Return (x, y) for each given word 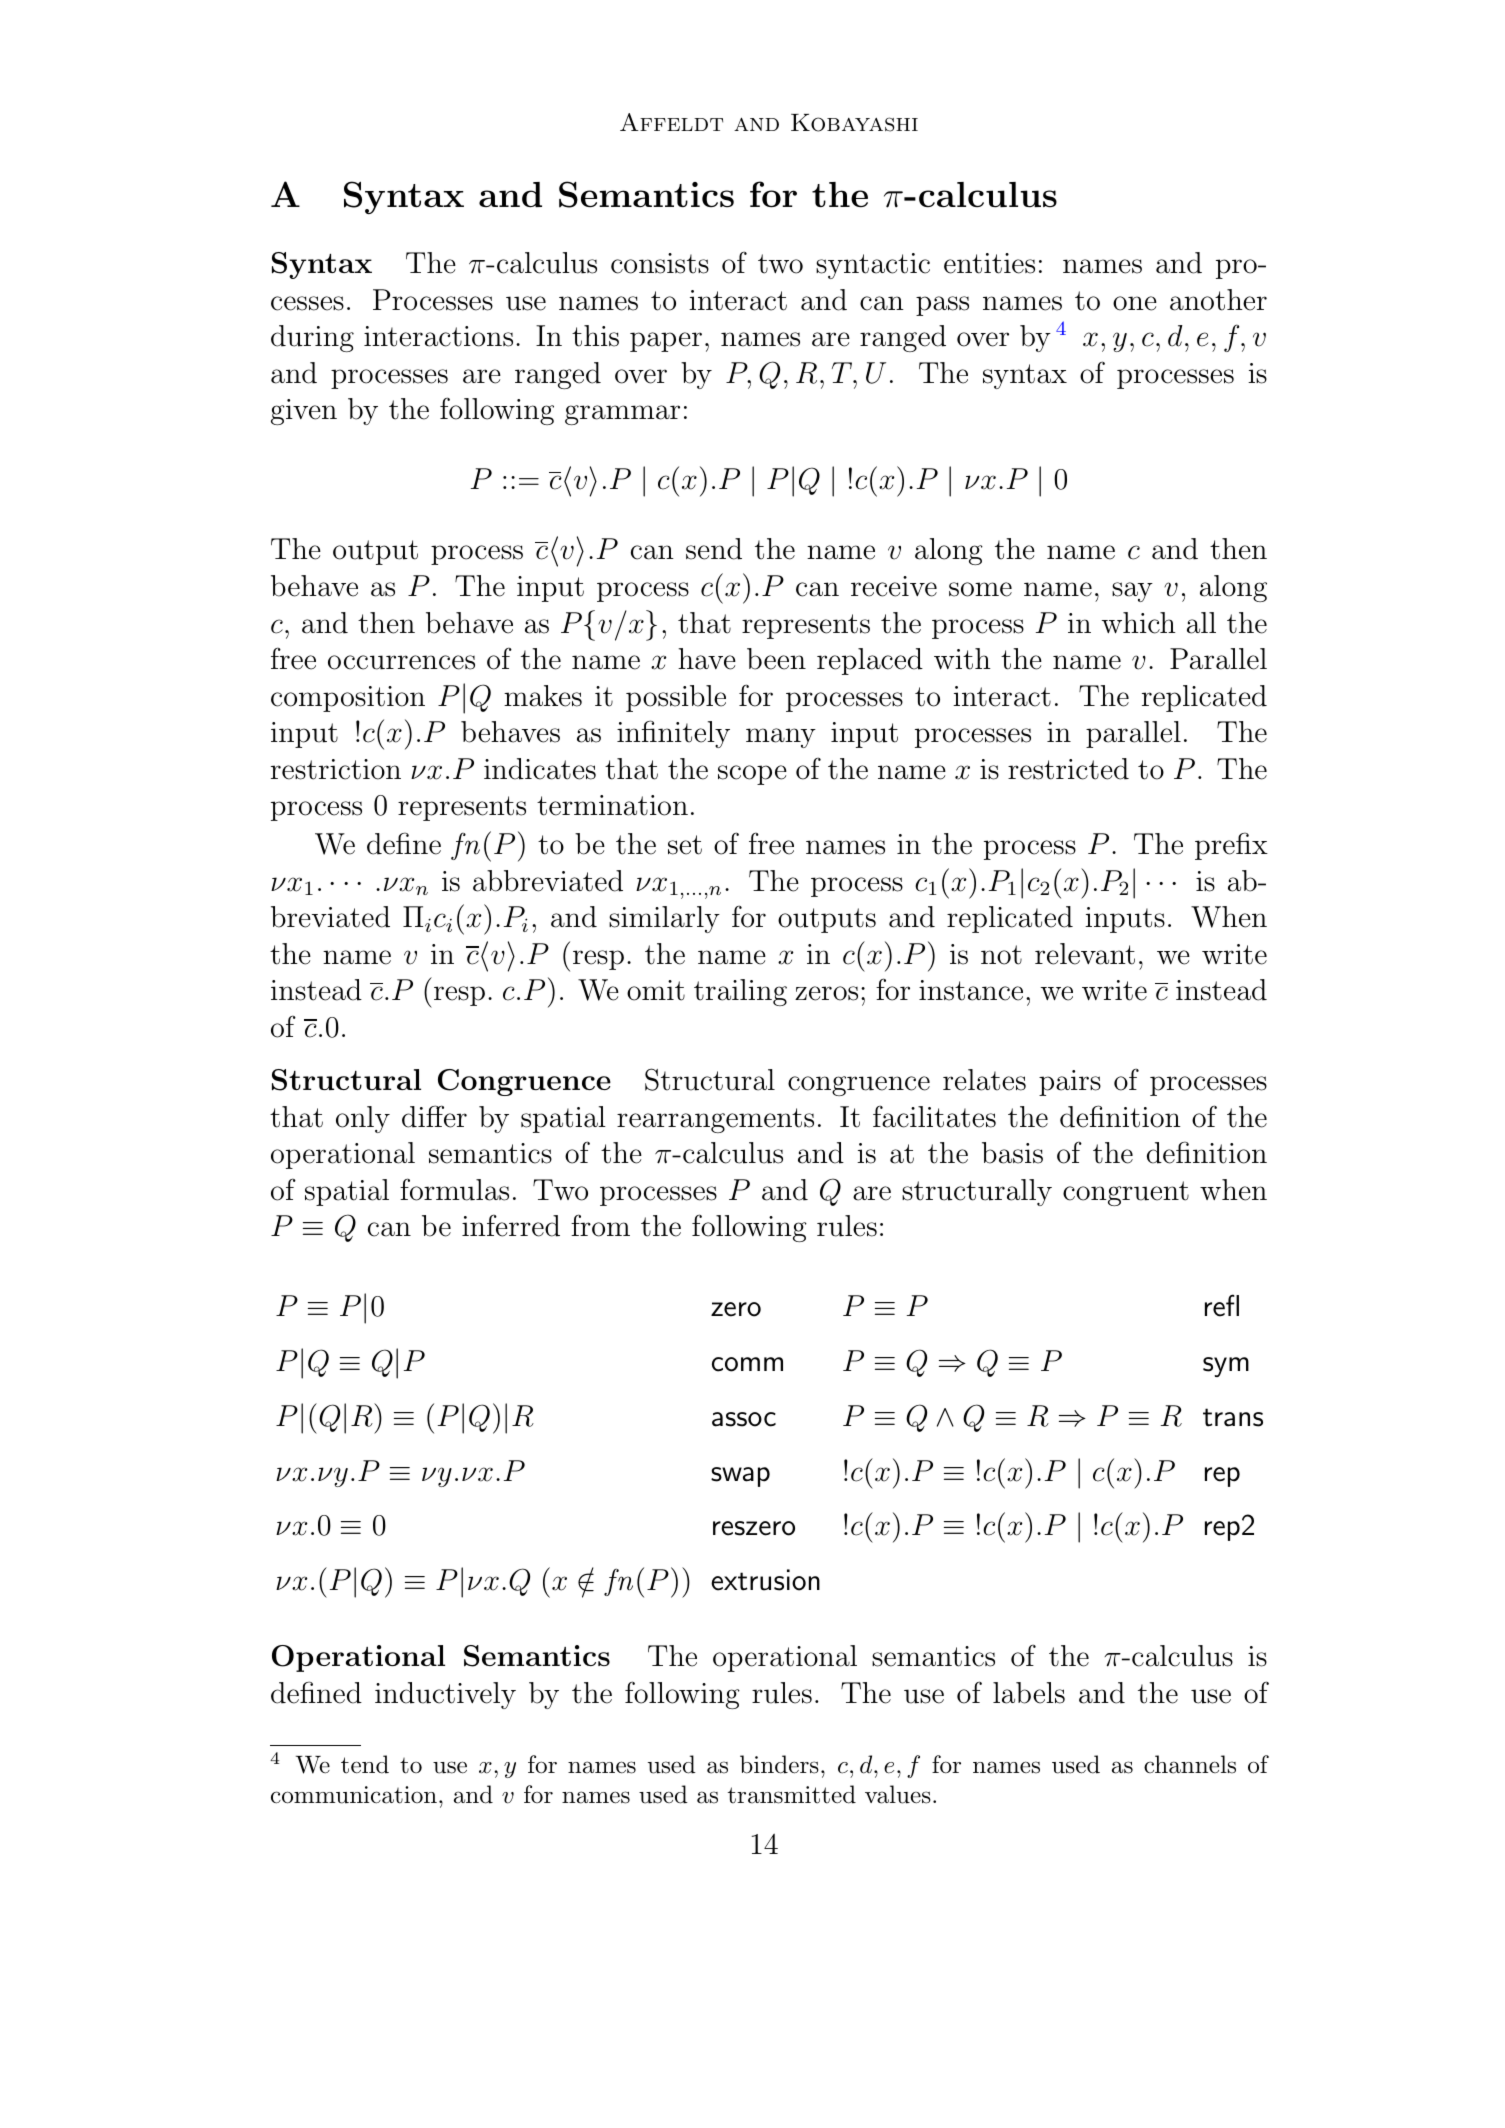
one (1135, 303)
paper (666, 342)
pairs (1070, 1083)
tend (365, 1764)
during (312, 338)
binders (779, 1764)
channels (1190, 1764)
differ (434, 1116)
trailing (740, 992)
